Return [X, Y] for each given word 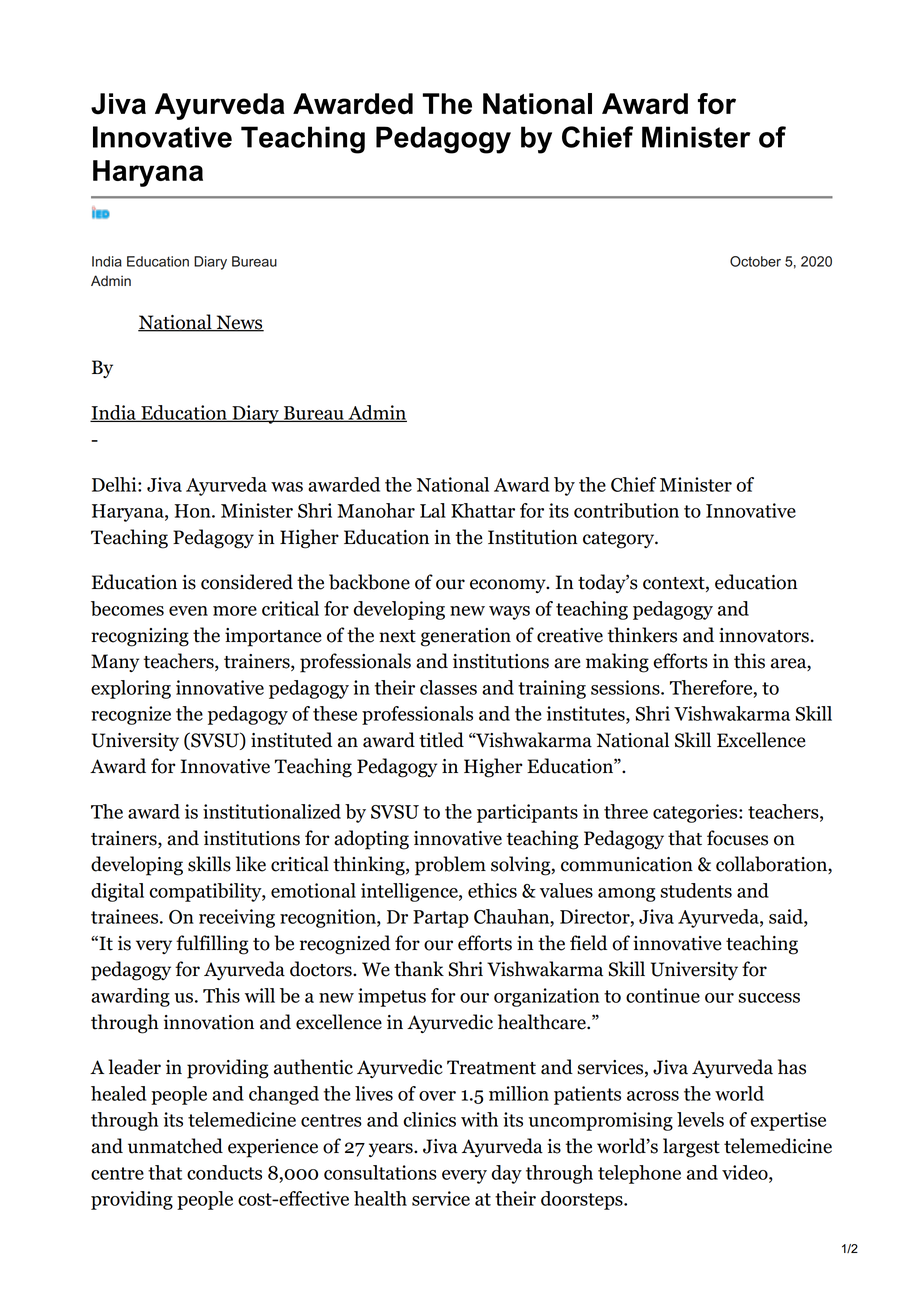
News [239, 323]
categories [696, 813]
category [620, 540]
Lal [433, 510]
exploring [131, 689]
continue [663, 995]
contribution [626, 510]
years [392, 1150]
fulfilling [212, 945]
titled [441, 740]
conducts [224, 1172]
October [755, 261]
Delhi [115, 484]
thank [419, 969]
